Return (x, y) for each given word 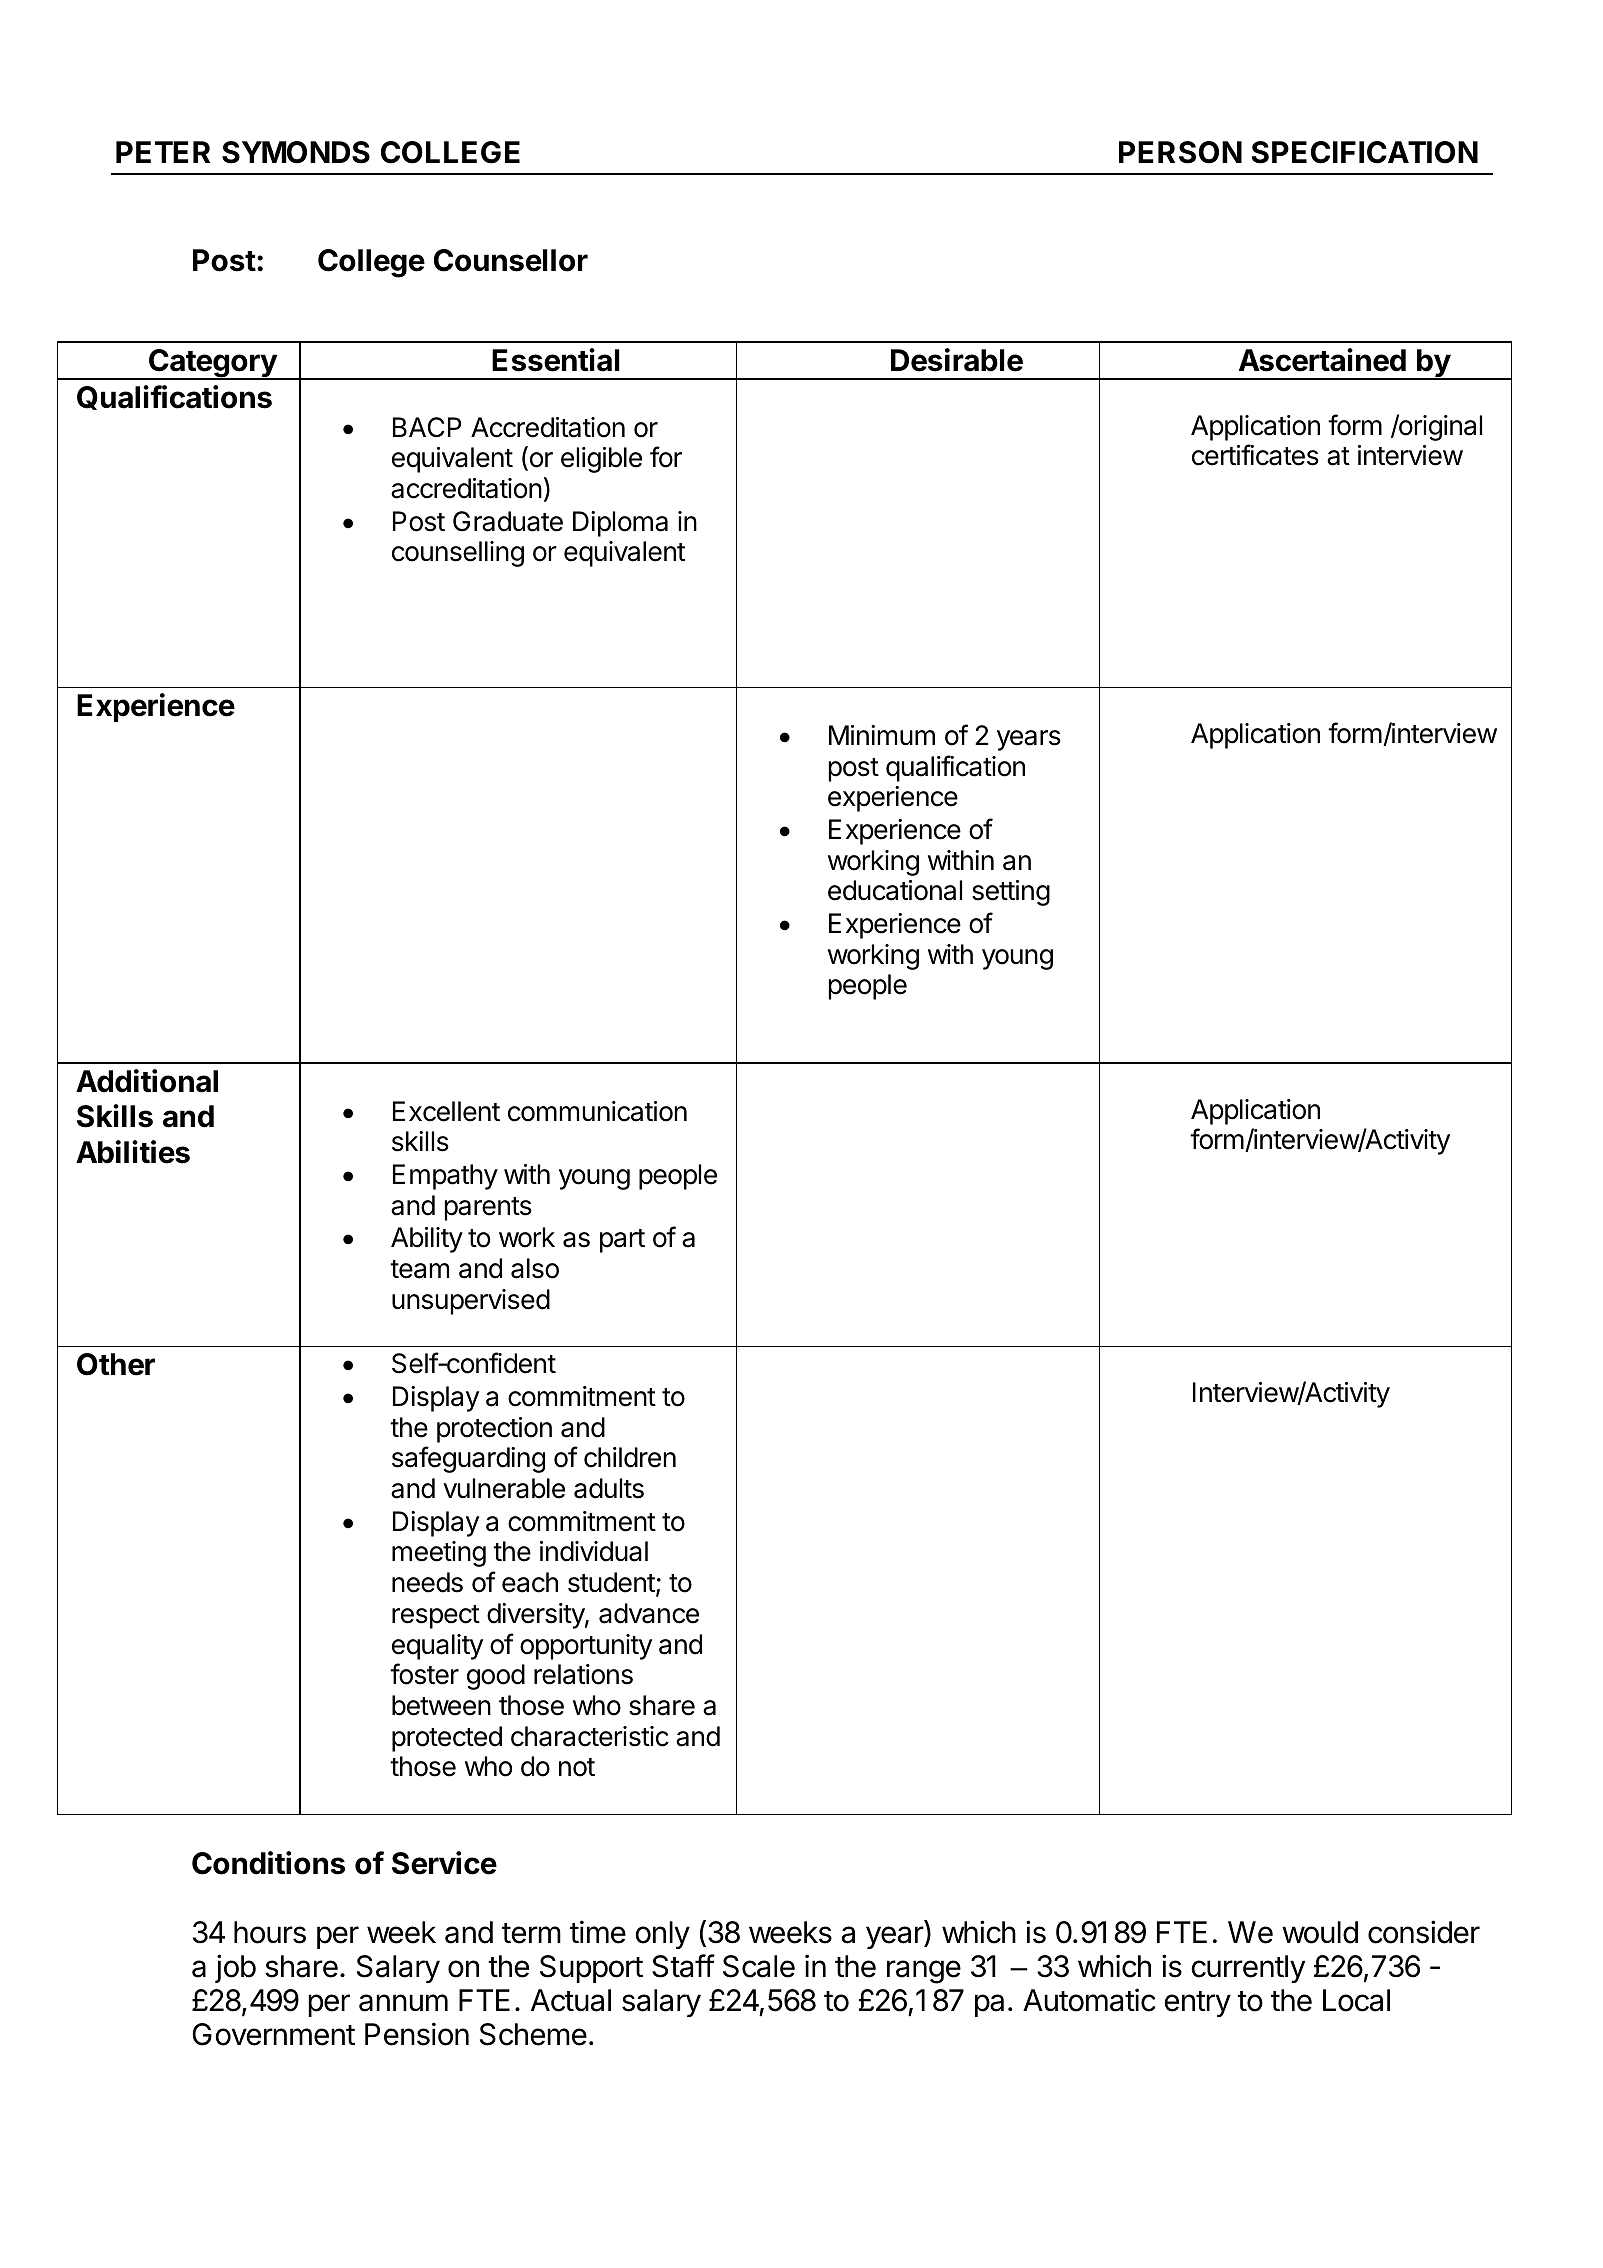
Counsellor (511, 260)
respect (436, 1617)
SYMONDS (296, 152)
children (630, 1457)
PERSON (1180, 152)
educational (895, 890)
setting (1011, 893)
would (1320, 1932)
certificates (1255, 455)
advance (649, 1613)
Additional (147, 1081)
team (419, 1269)
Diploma (620, 524)
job (235, 1968)
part (622, 1241)
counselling (458, 554)
